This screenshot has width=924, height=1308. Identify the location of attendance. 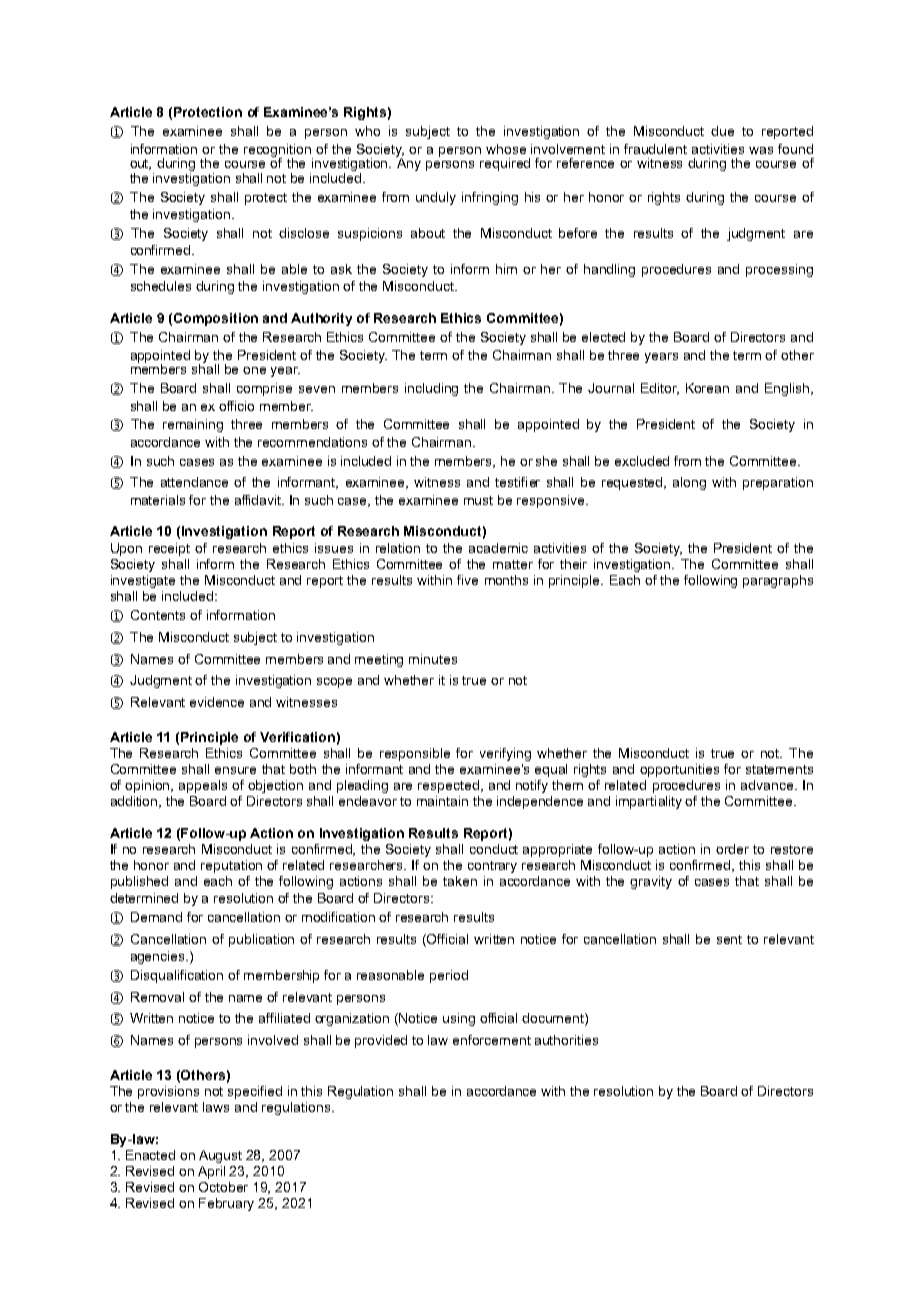
(194, 482).
